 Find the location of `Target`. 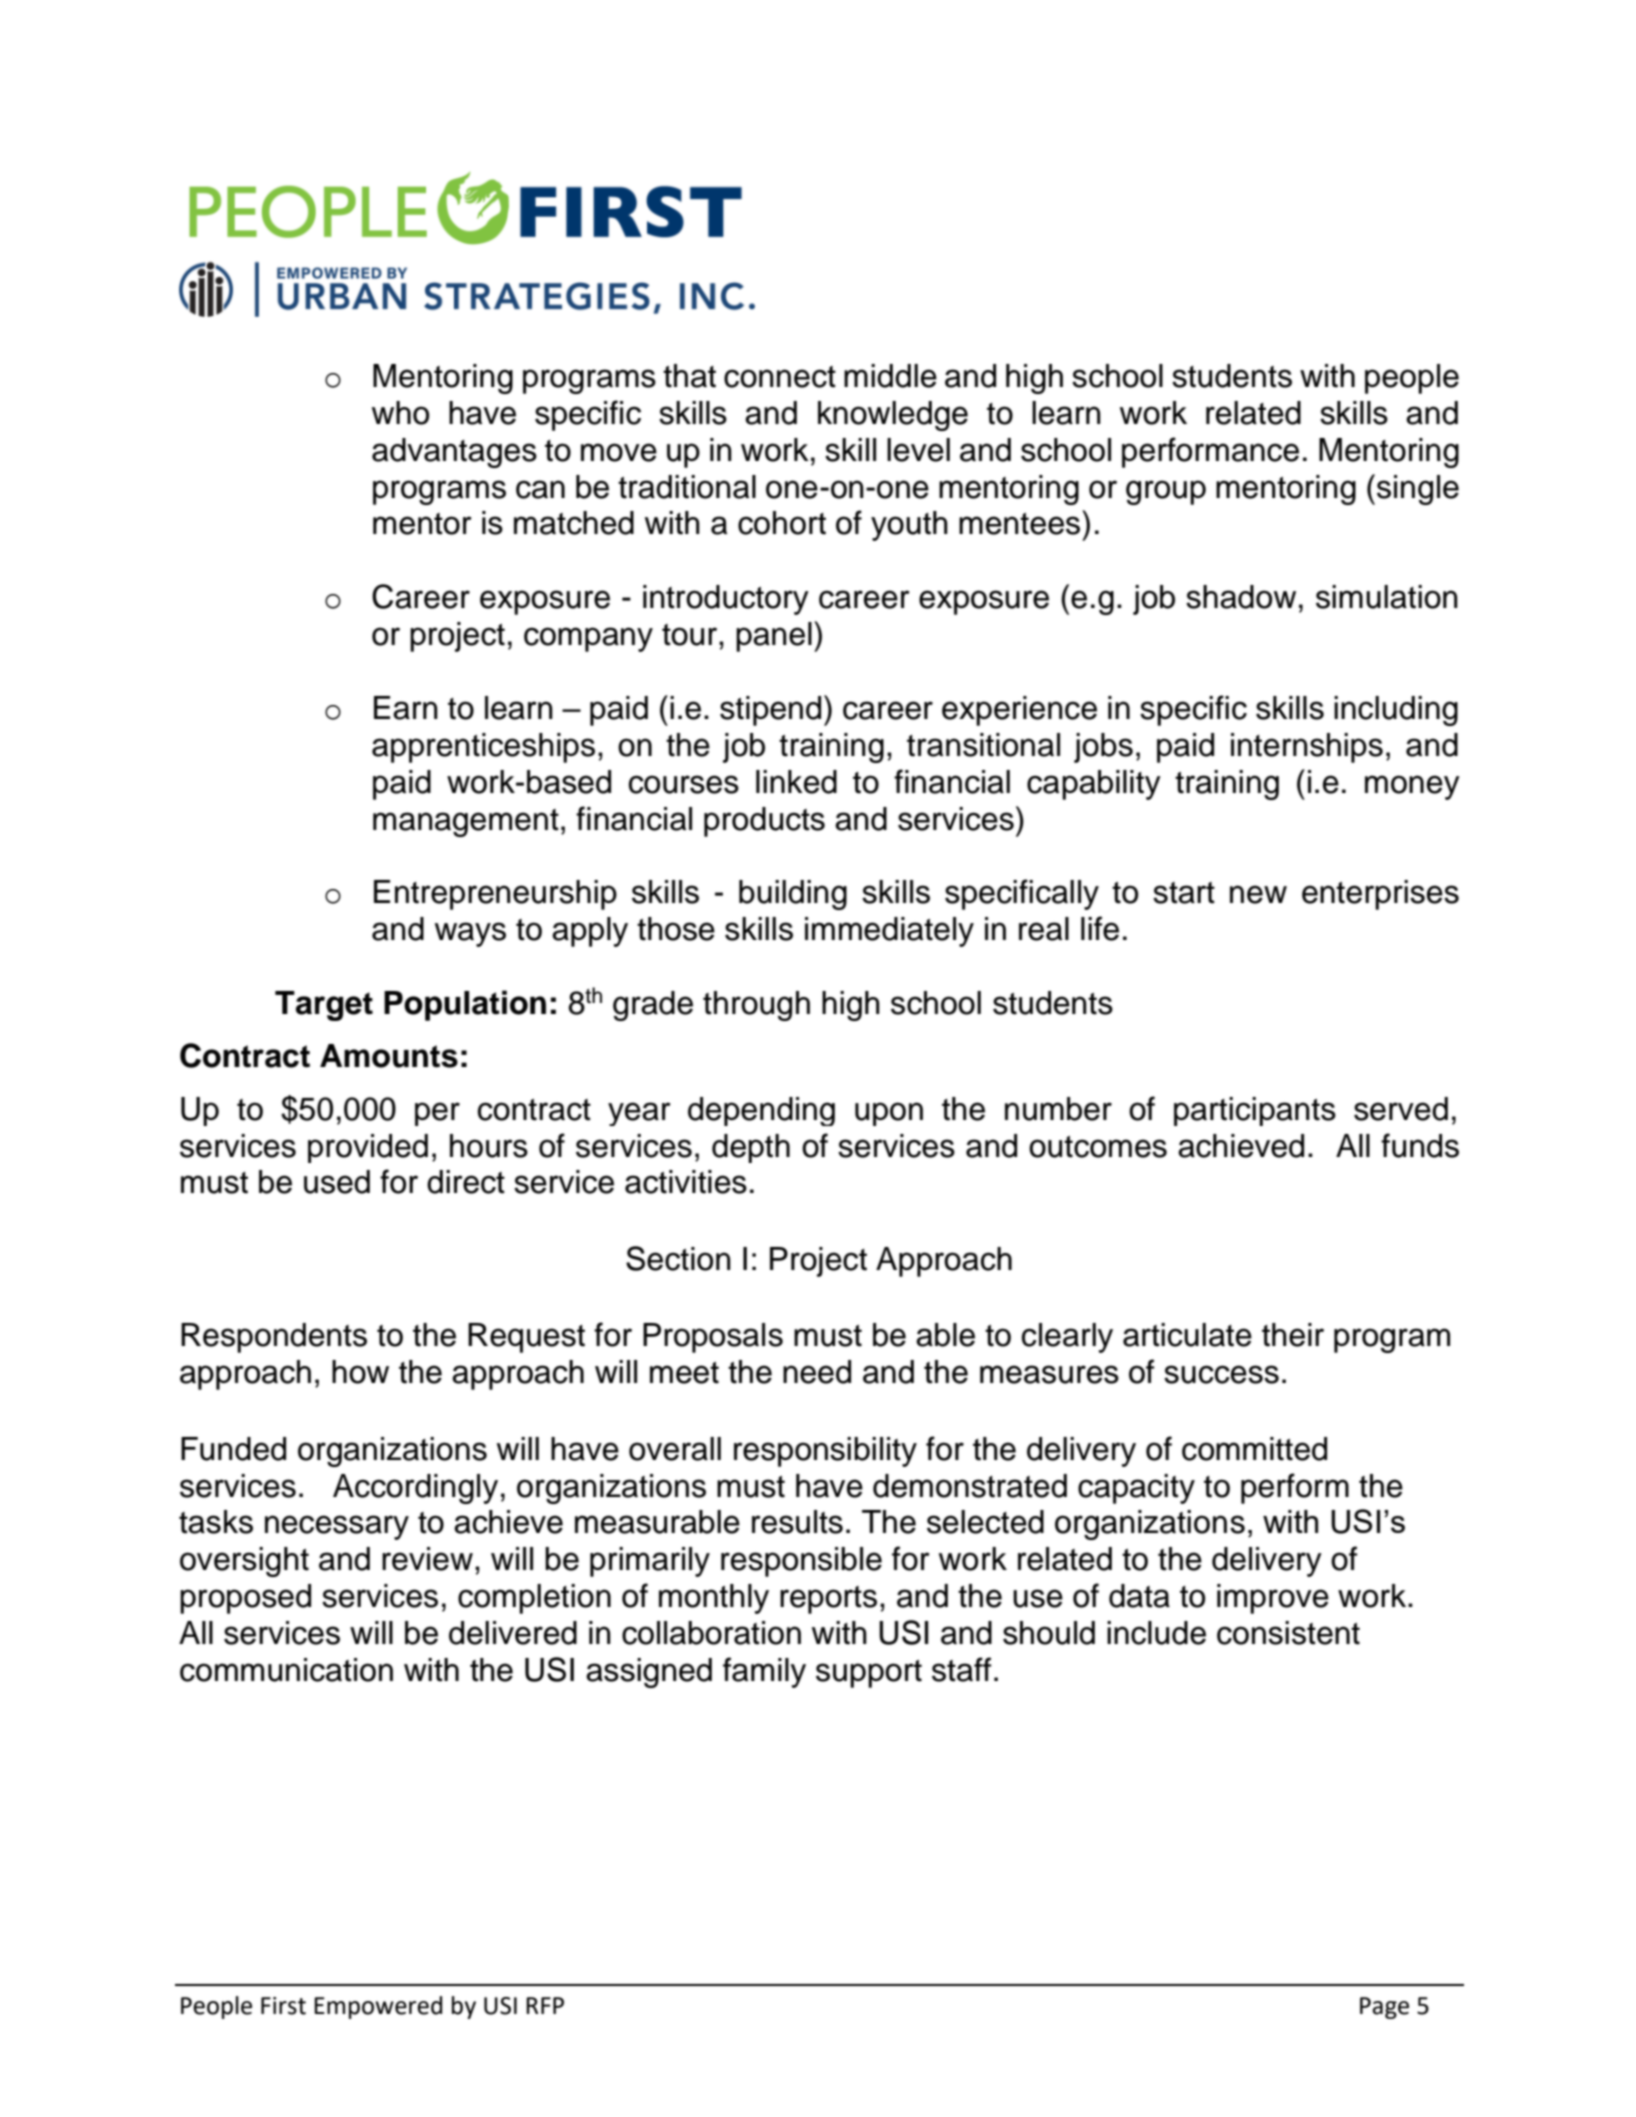

Target is located at coordinates (324, 1006).
